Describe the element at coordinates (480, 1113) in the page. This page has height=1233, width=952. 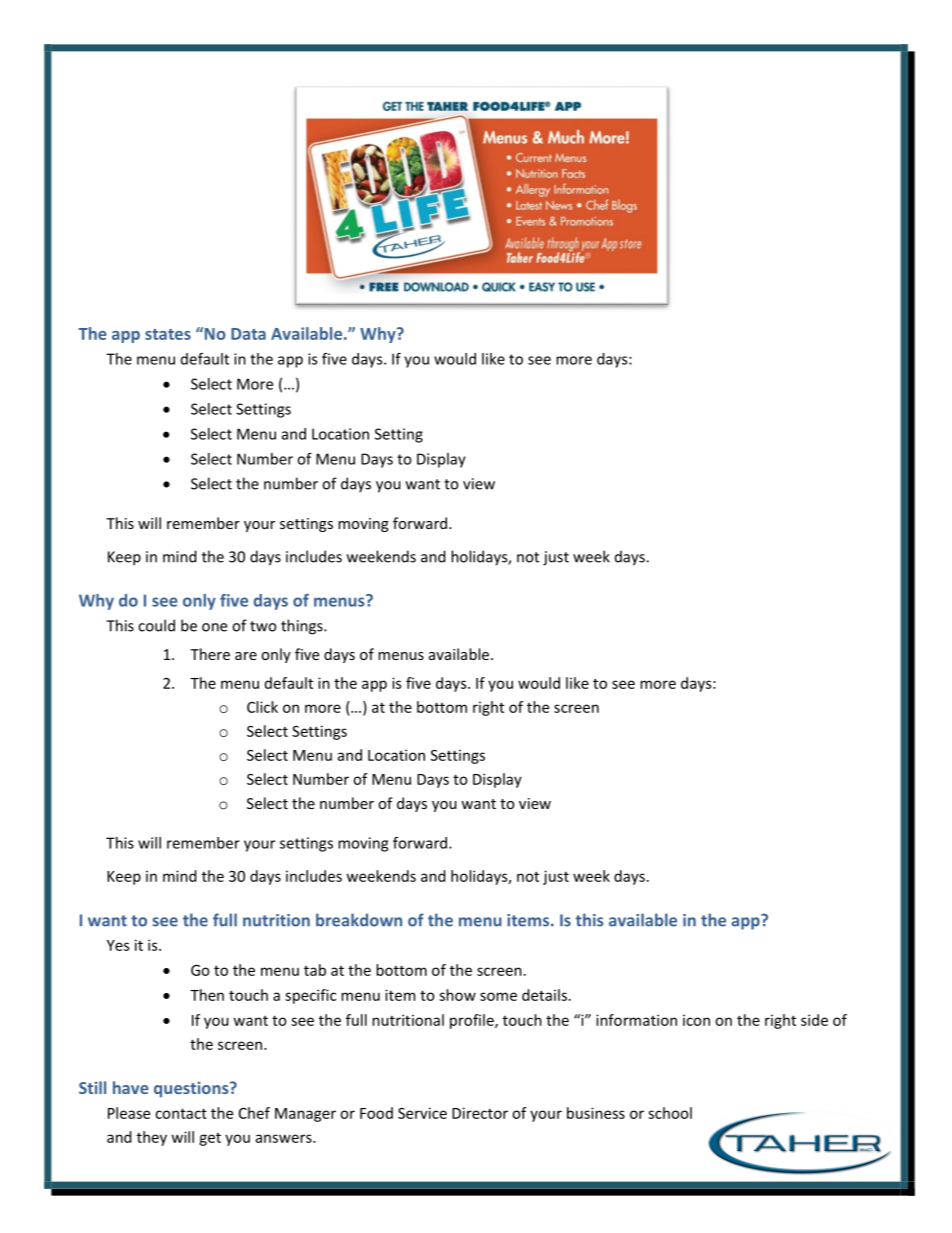
I see `Director` at that location.
